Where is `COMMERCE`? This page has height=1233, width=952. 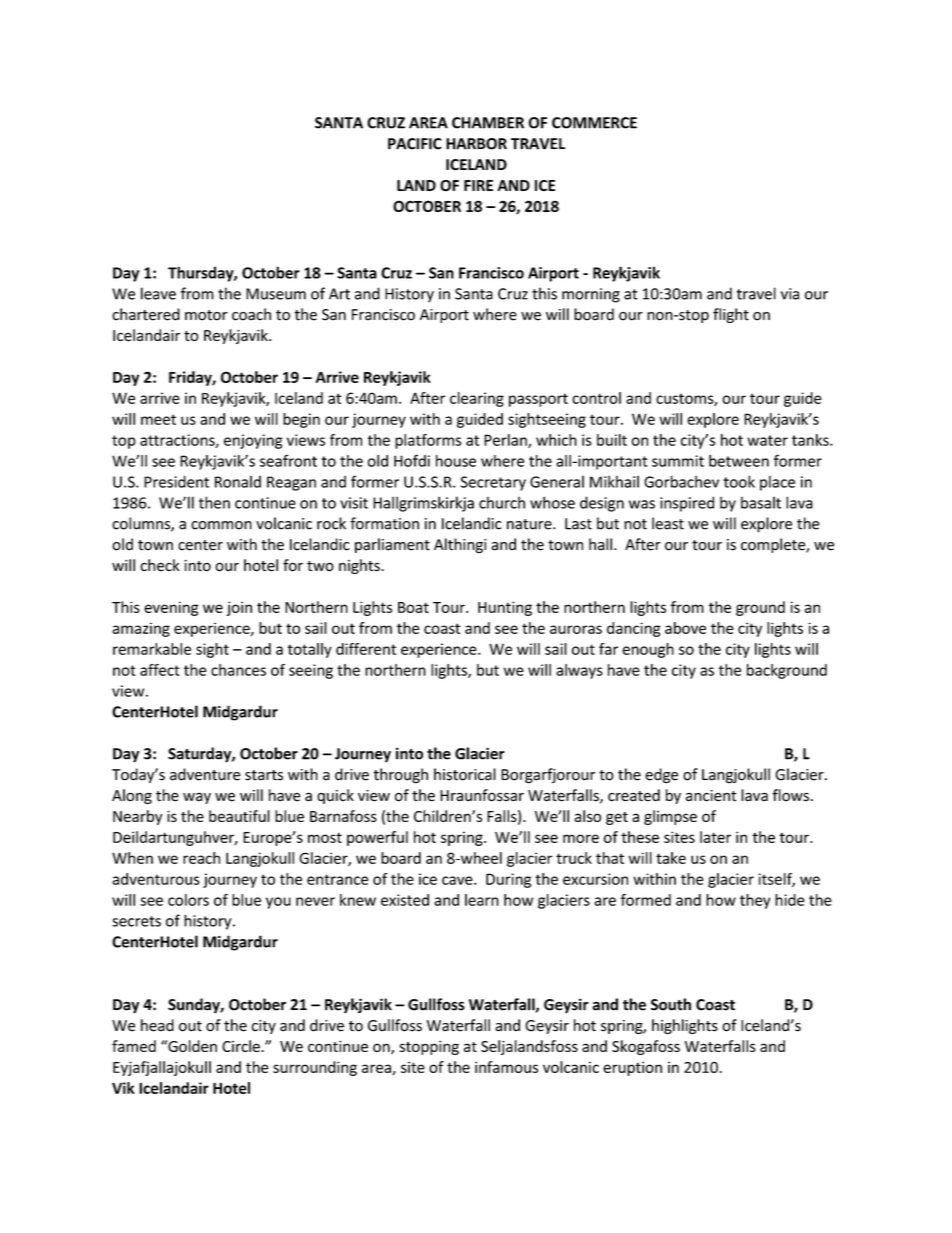
COMMERCE is located at coordinates (594, 123).
